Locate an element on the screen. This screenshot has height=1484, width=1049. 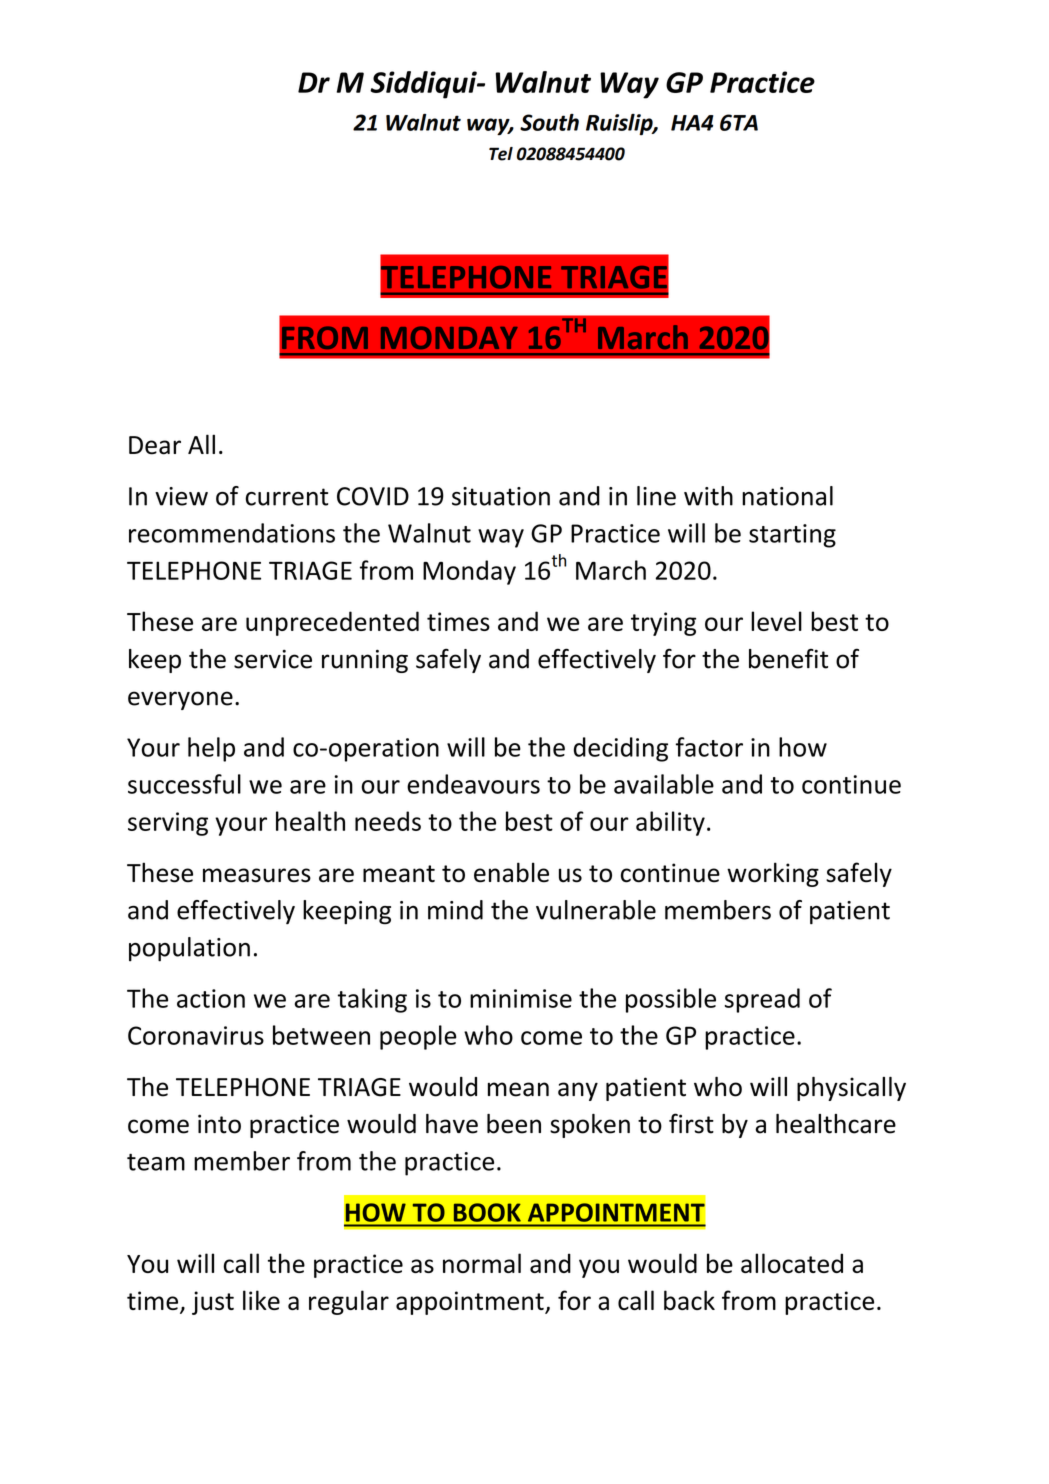
situation is located at coordinates (501, 496).
